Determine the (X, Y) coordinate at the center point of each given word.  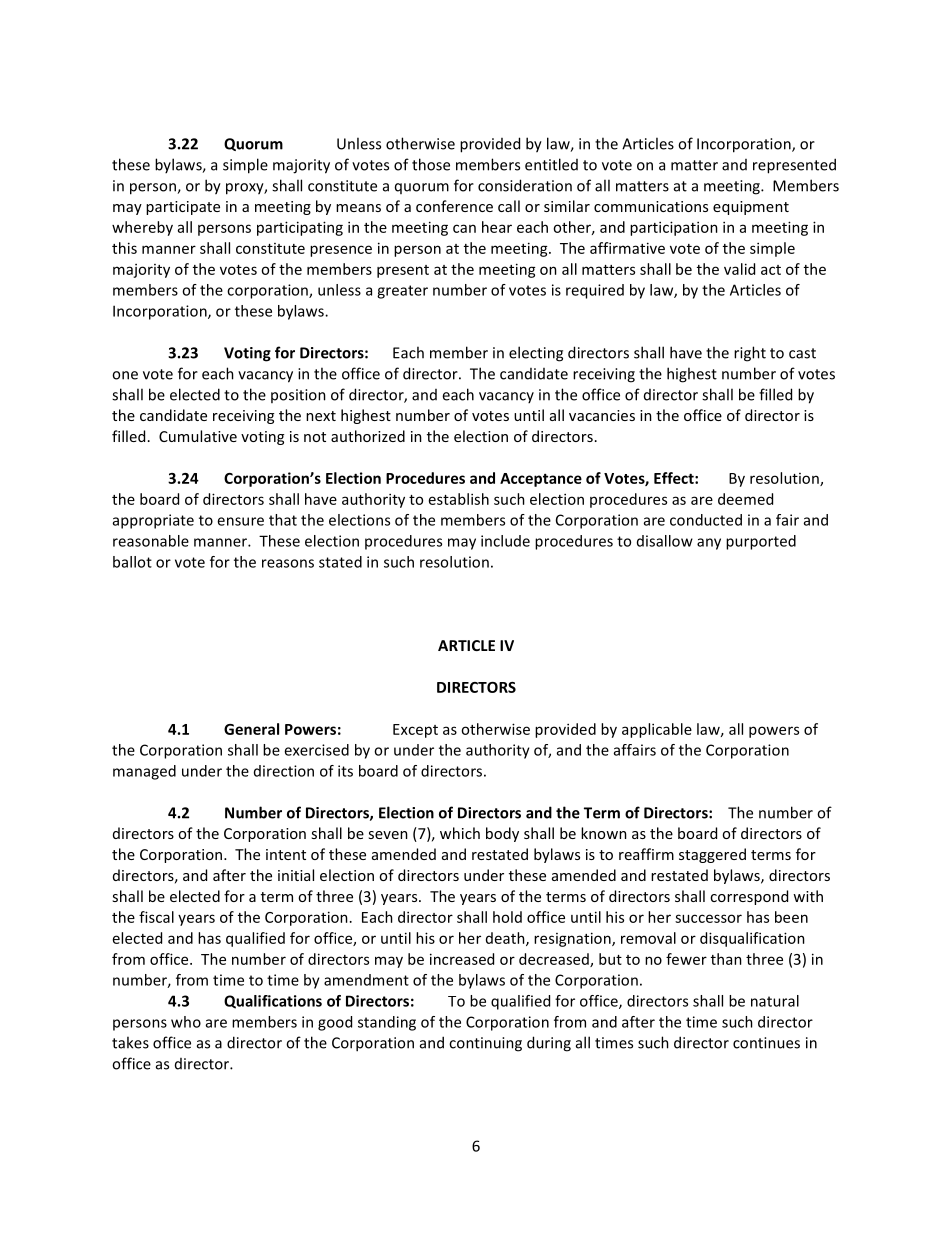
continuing (485, 1044)
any (709, 544)
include (505, 541)
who (186, 1022)
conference (454, 206)
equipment (751, 208)
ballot (132, 562)
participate (183, 208)
